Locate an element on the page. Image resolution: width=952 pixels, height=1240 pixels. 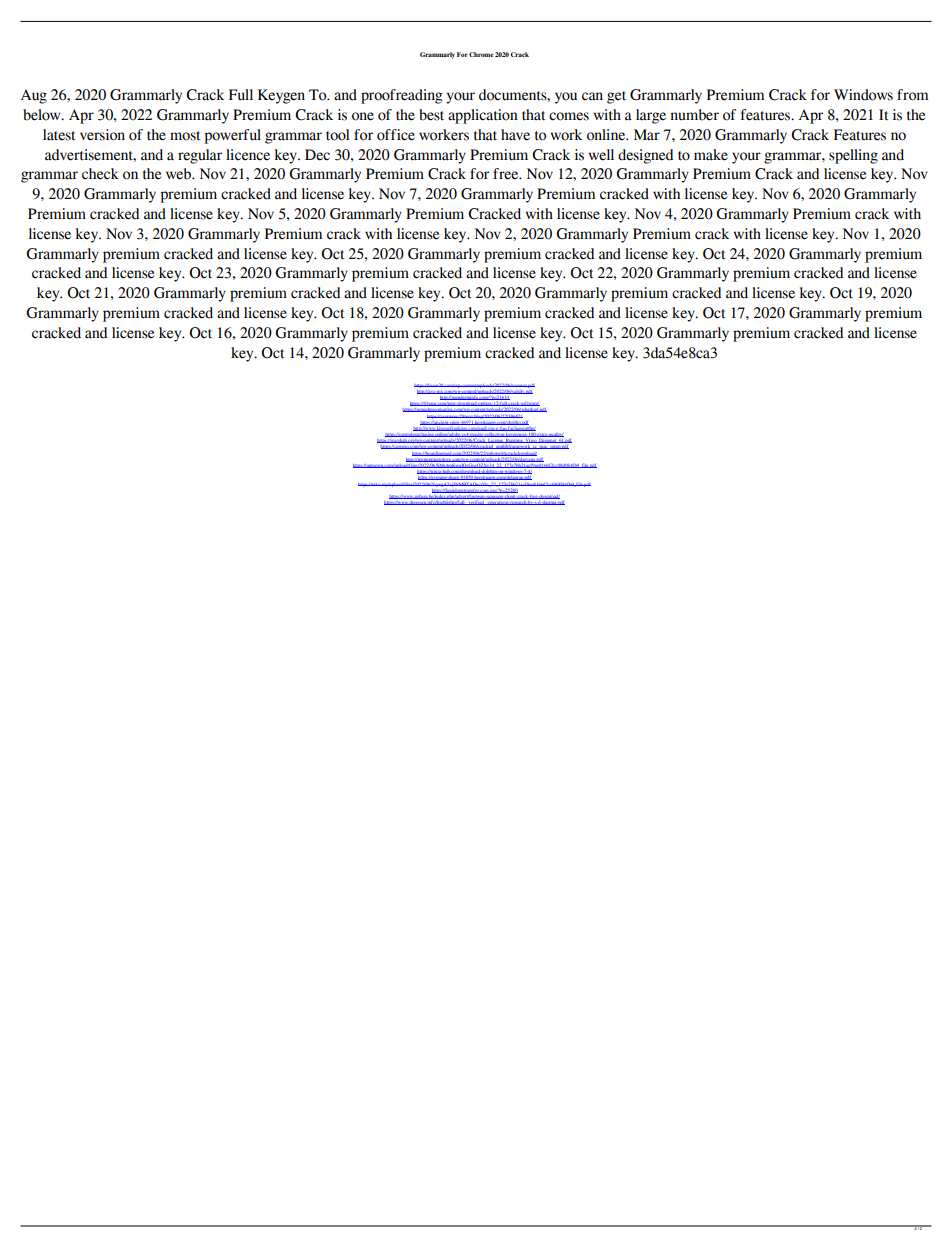
get is located at coordinates (616, 97).
